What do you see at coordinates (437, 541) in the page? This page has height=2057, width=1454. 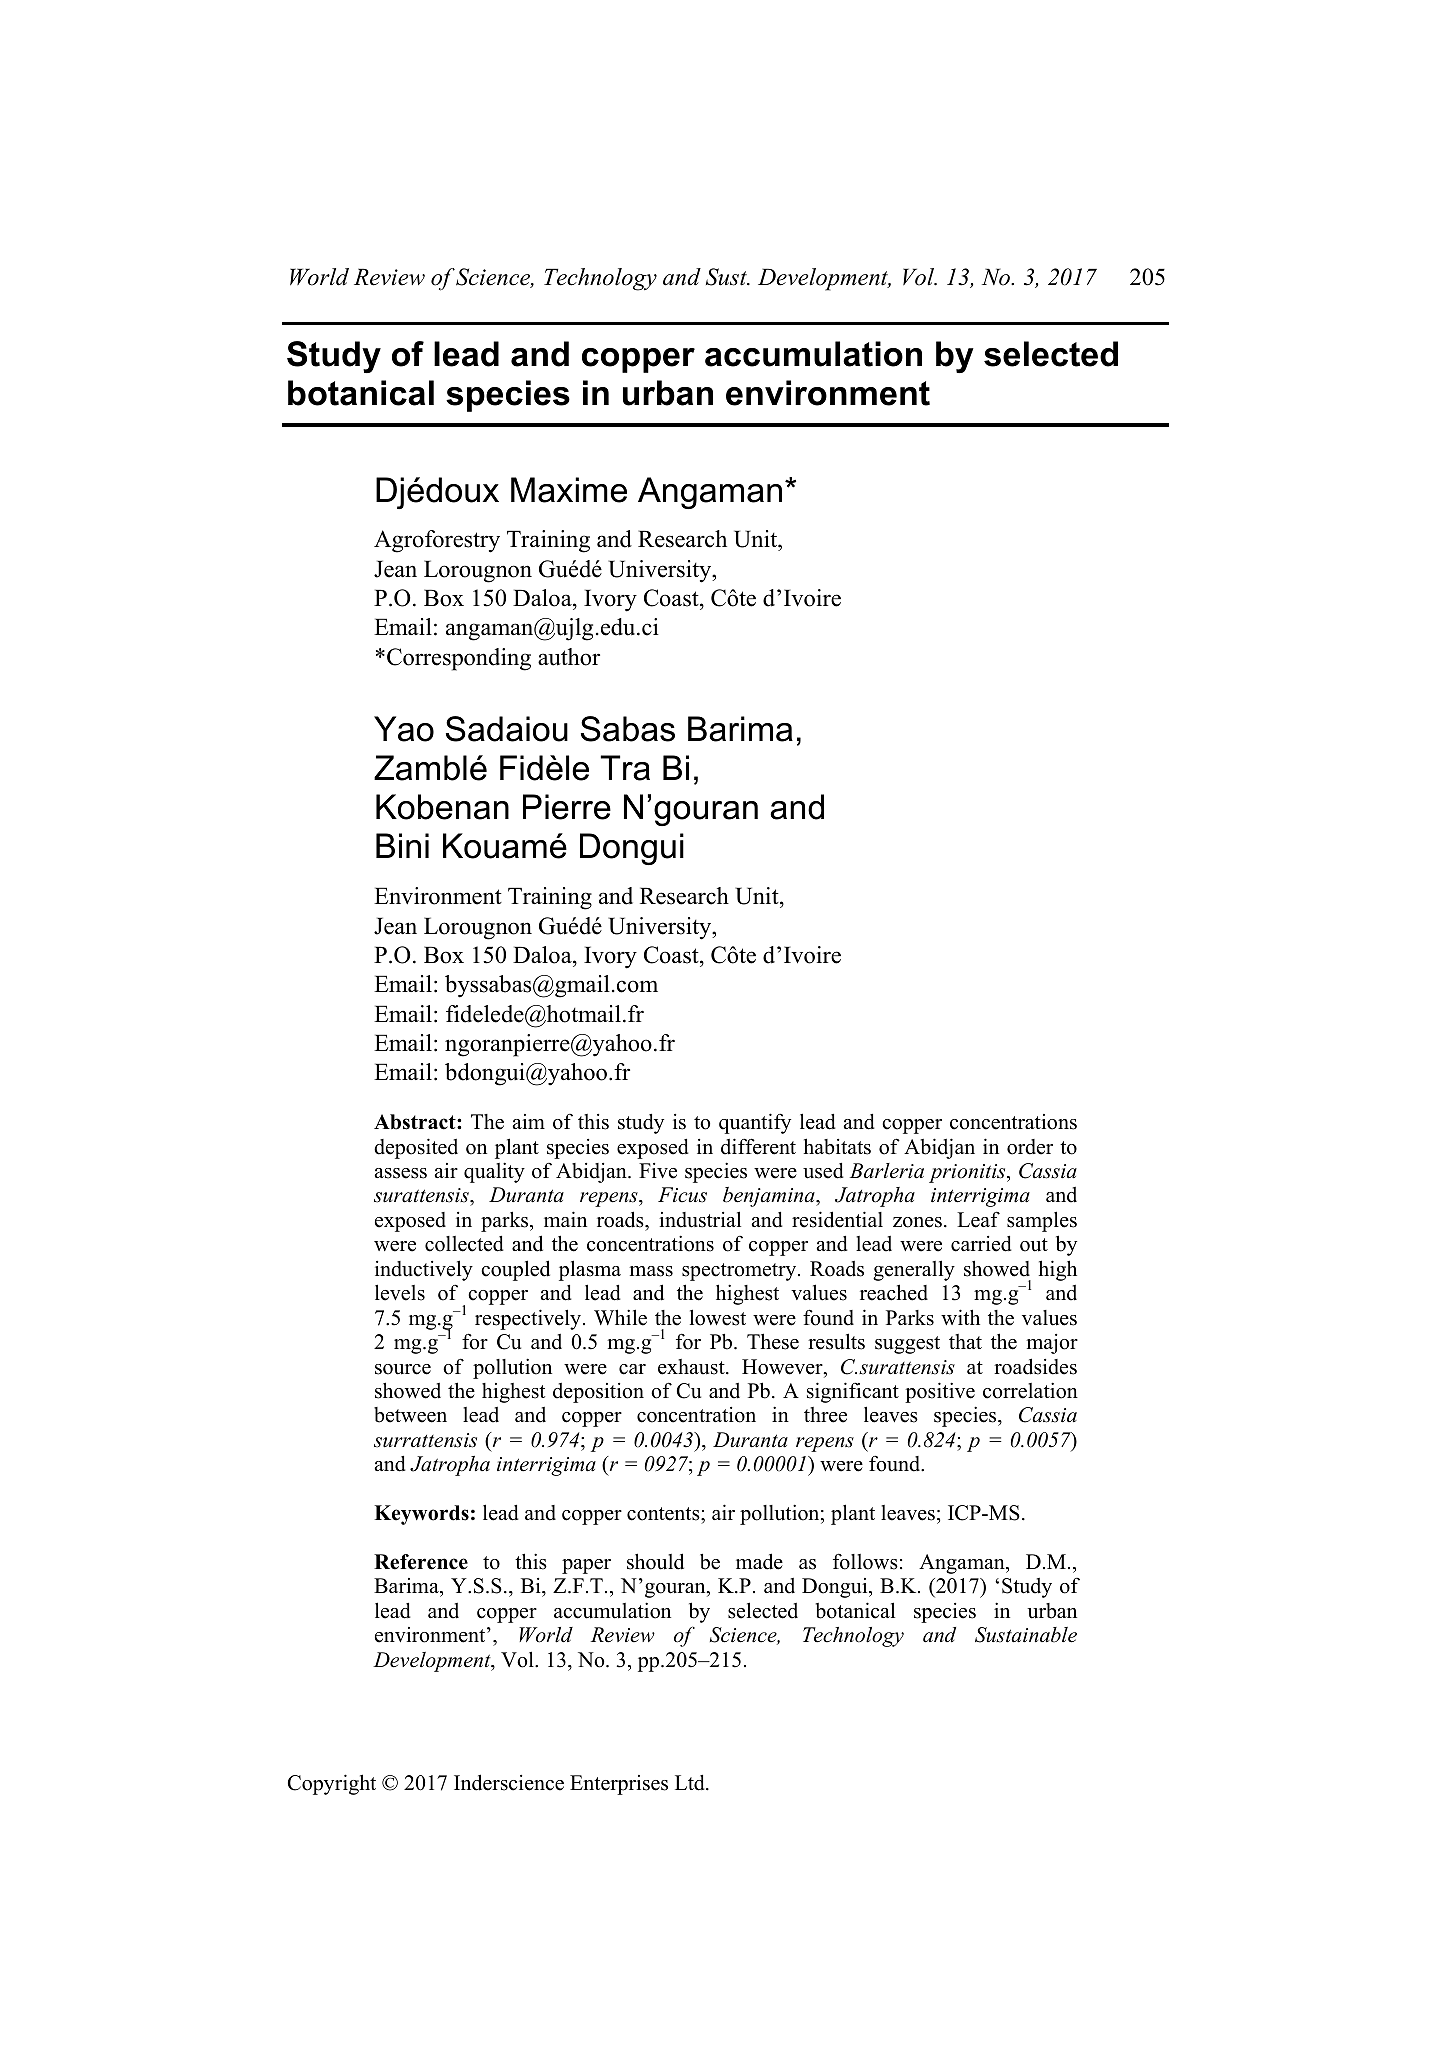 I see `Agroforestry` at bounding box center [437, 541].
